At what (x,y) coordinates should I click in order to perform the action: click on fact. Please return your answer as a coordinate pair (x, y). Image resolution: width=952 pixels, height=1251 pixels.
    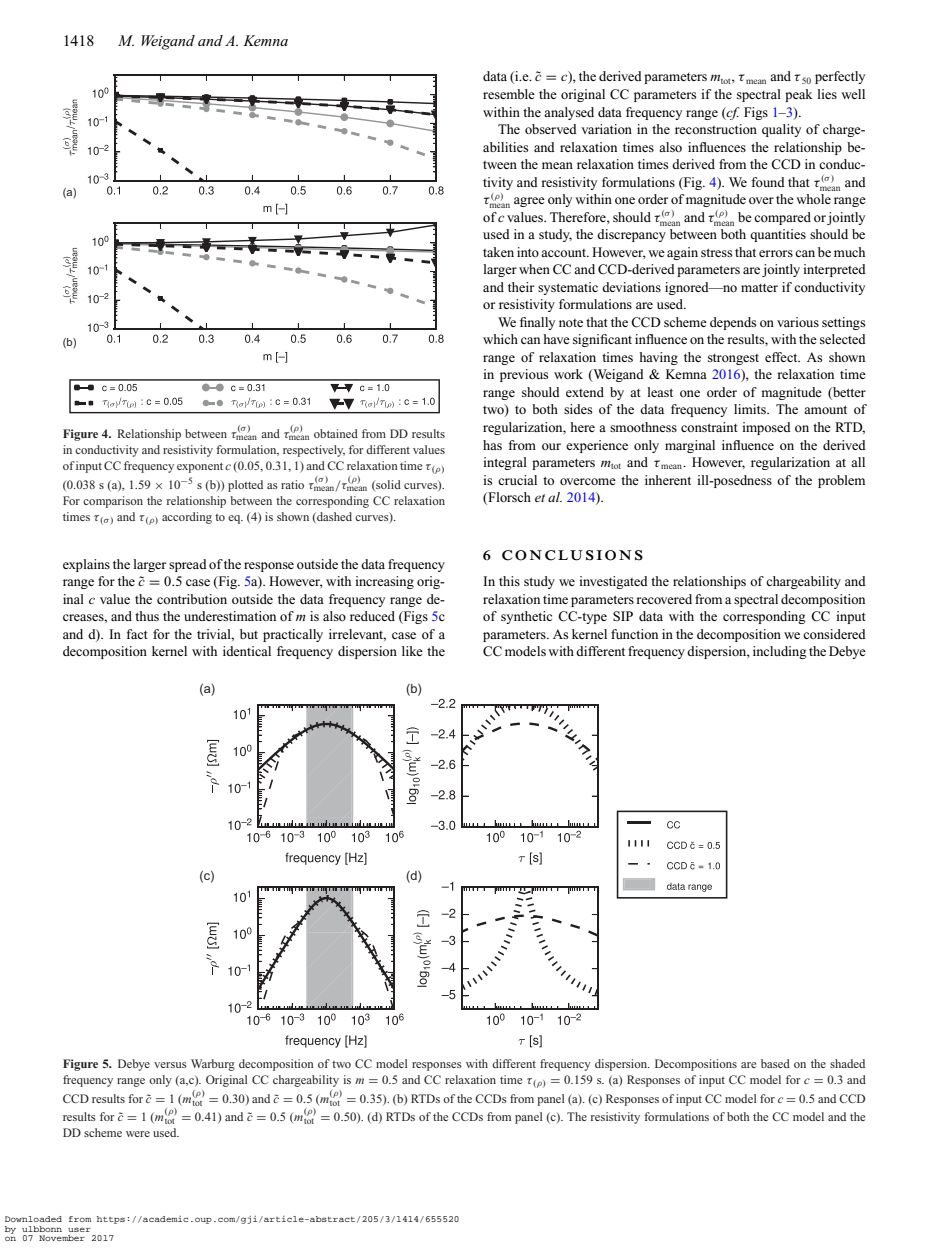
    Looking at the image, I should click on (137, 634).
